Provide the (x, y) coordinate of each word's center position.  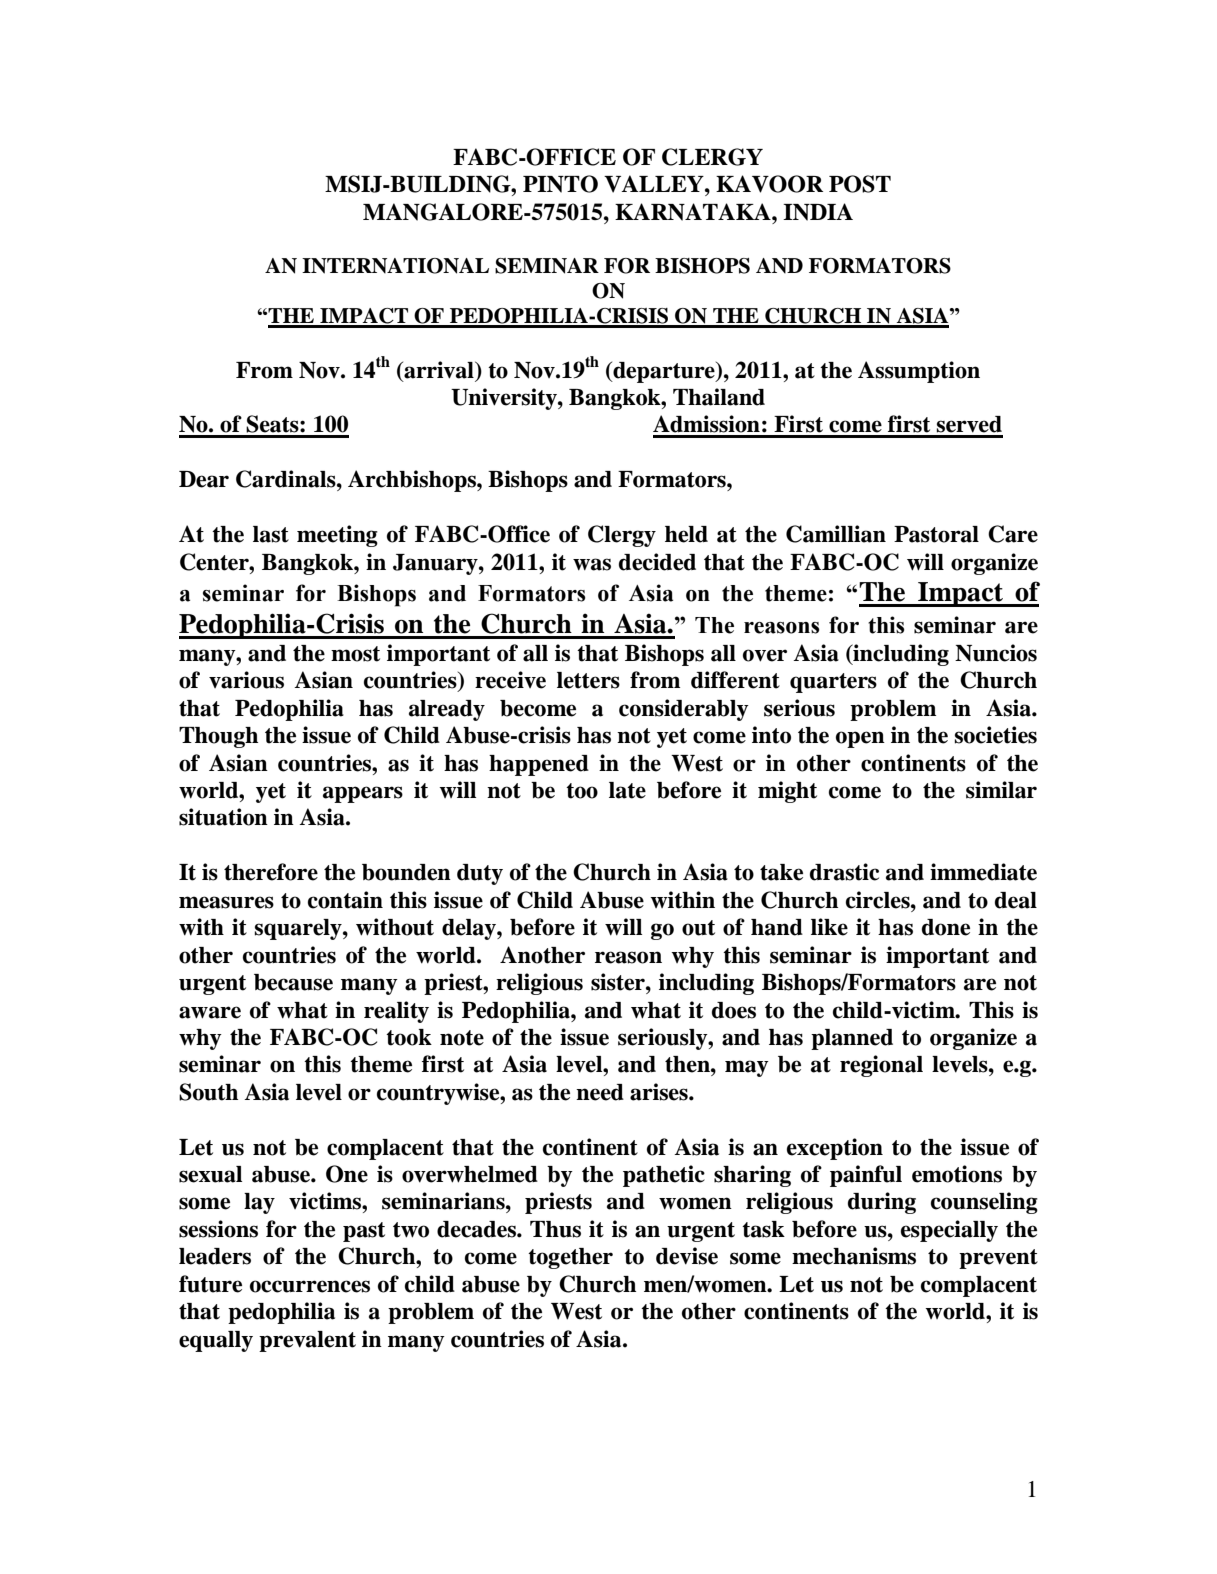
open (860, 739)
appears (363, 794)
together (570, 1258)
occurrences (310, 1286)
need (600, 1092)
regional (881, 1066)
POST (860, 184)
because (293, 982)
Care (1013, 534)
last (271, 534)
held (686, 534)
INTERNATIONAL (395, 266)
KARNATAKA (694, 212)
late (627, 790)
